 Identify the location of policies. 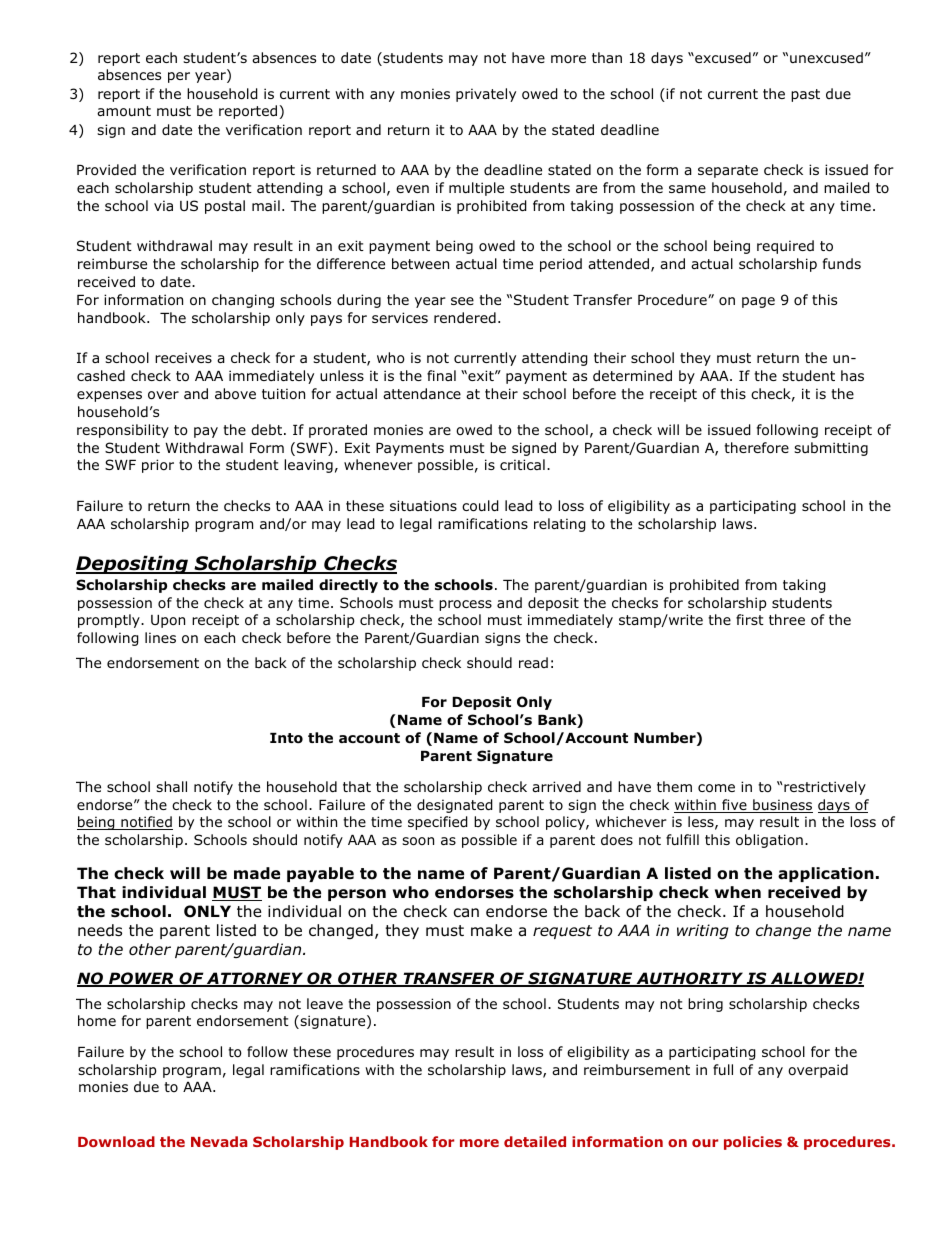
(753, 1143).
